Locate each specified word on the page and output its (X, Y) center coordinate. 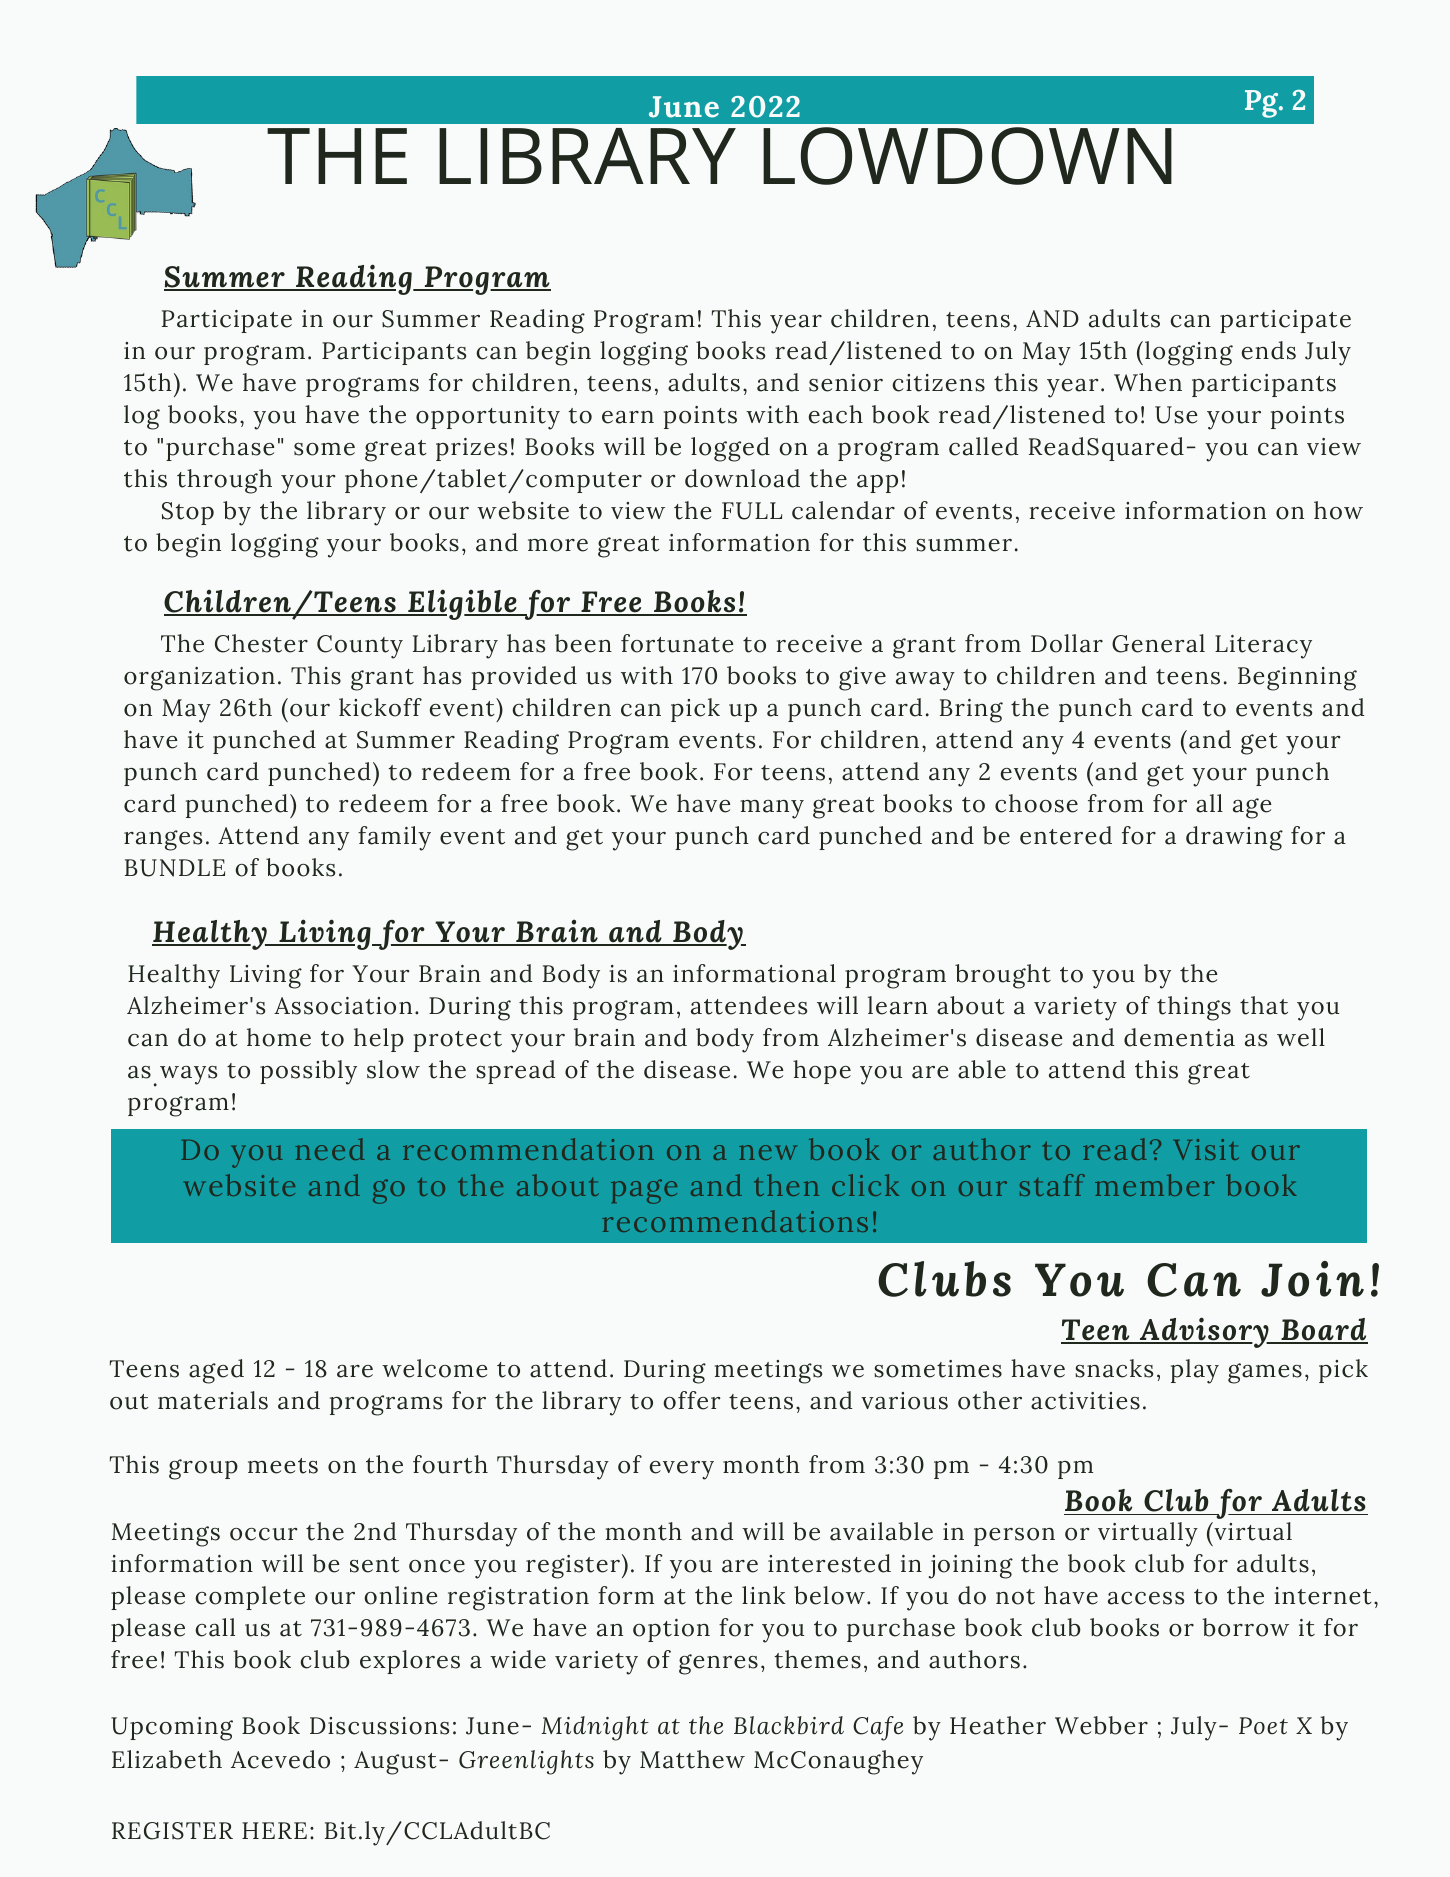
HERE (274, 1830)
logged (730, 449)
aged (216, 1371)
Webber (1101, 1725)
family (394, 838)
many (772, 809)
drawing (1234, 838)
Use (1176, 415)
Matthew (692, 1759)
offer (692, 1400)
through (224, 481)
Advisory (1204, 1332)
